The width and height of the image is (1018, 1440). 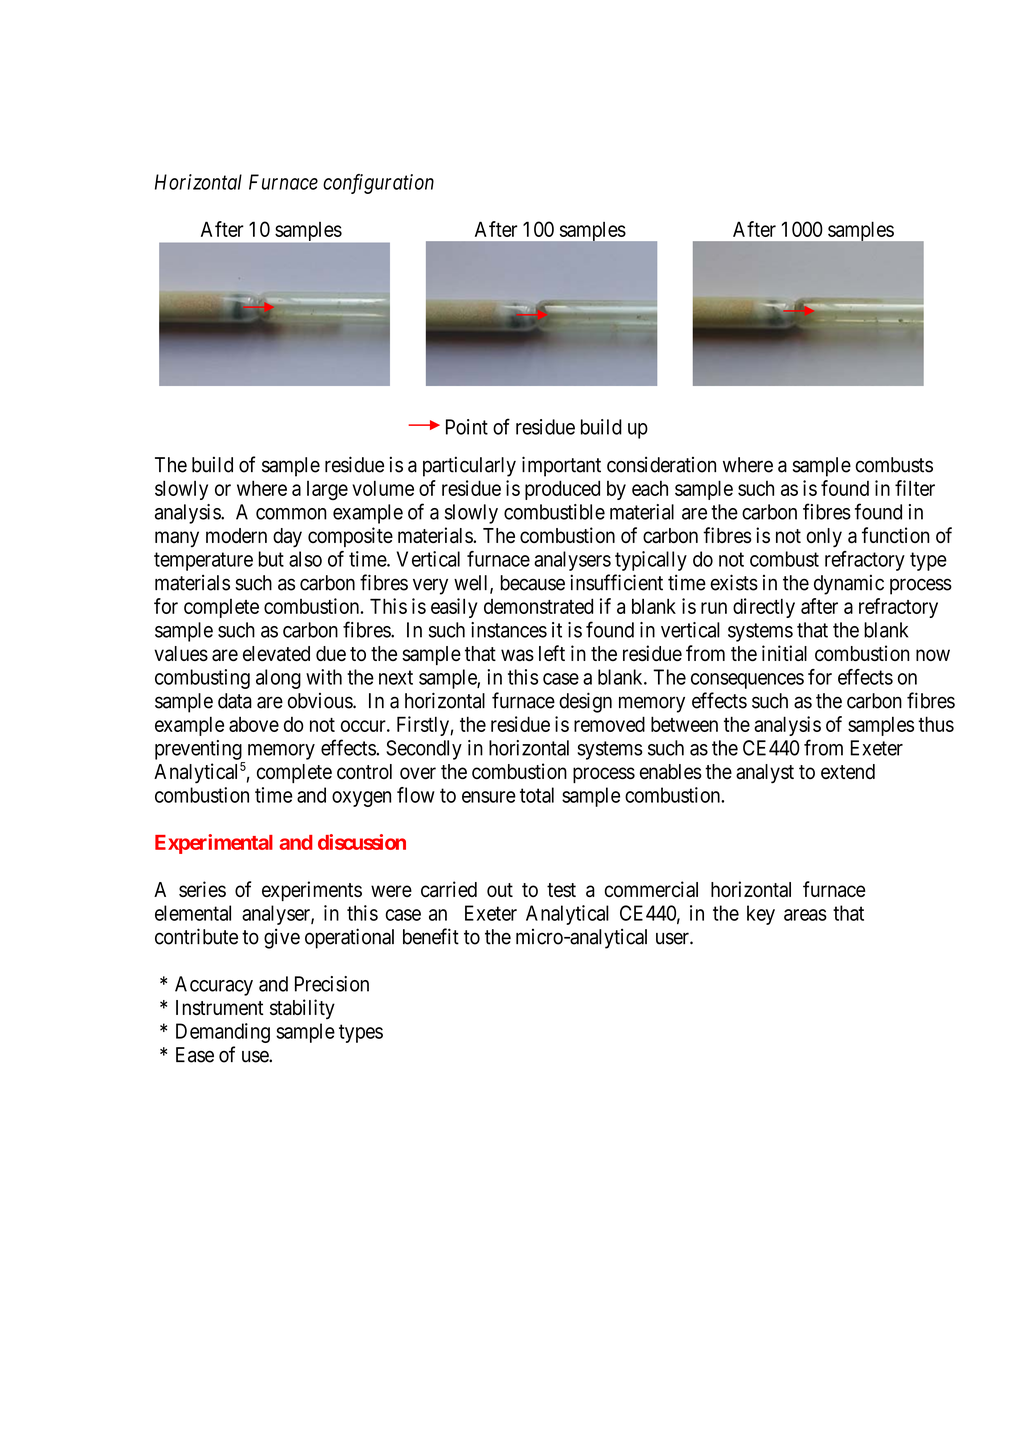 What do you see at coordinates (223, 1033) in the image?
I see `Demanding` at bounding box center [223, 1033].
